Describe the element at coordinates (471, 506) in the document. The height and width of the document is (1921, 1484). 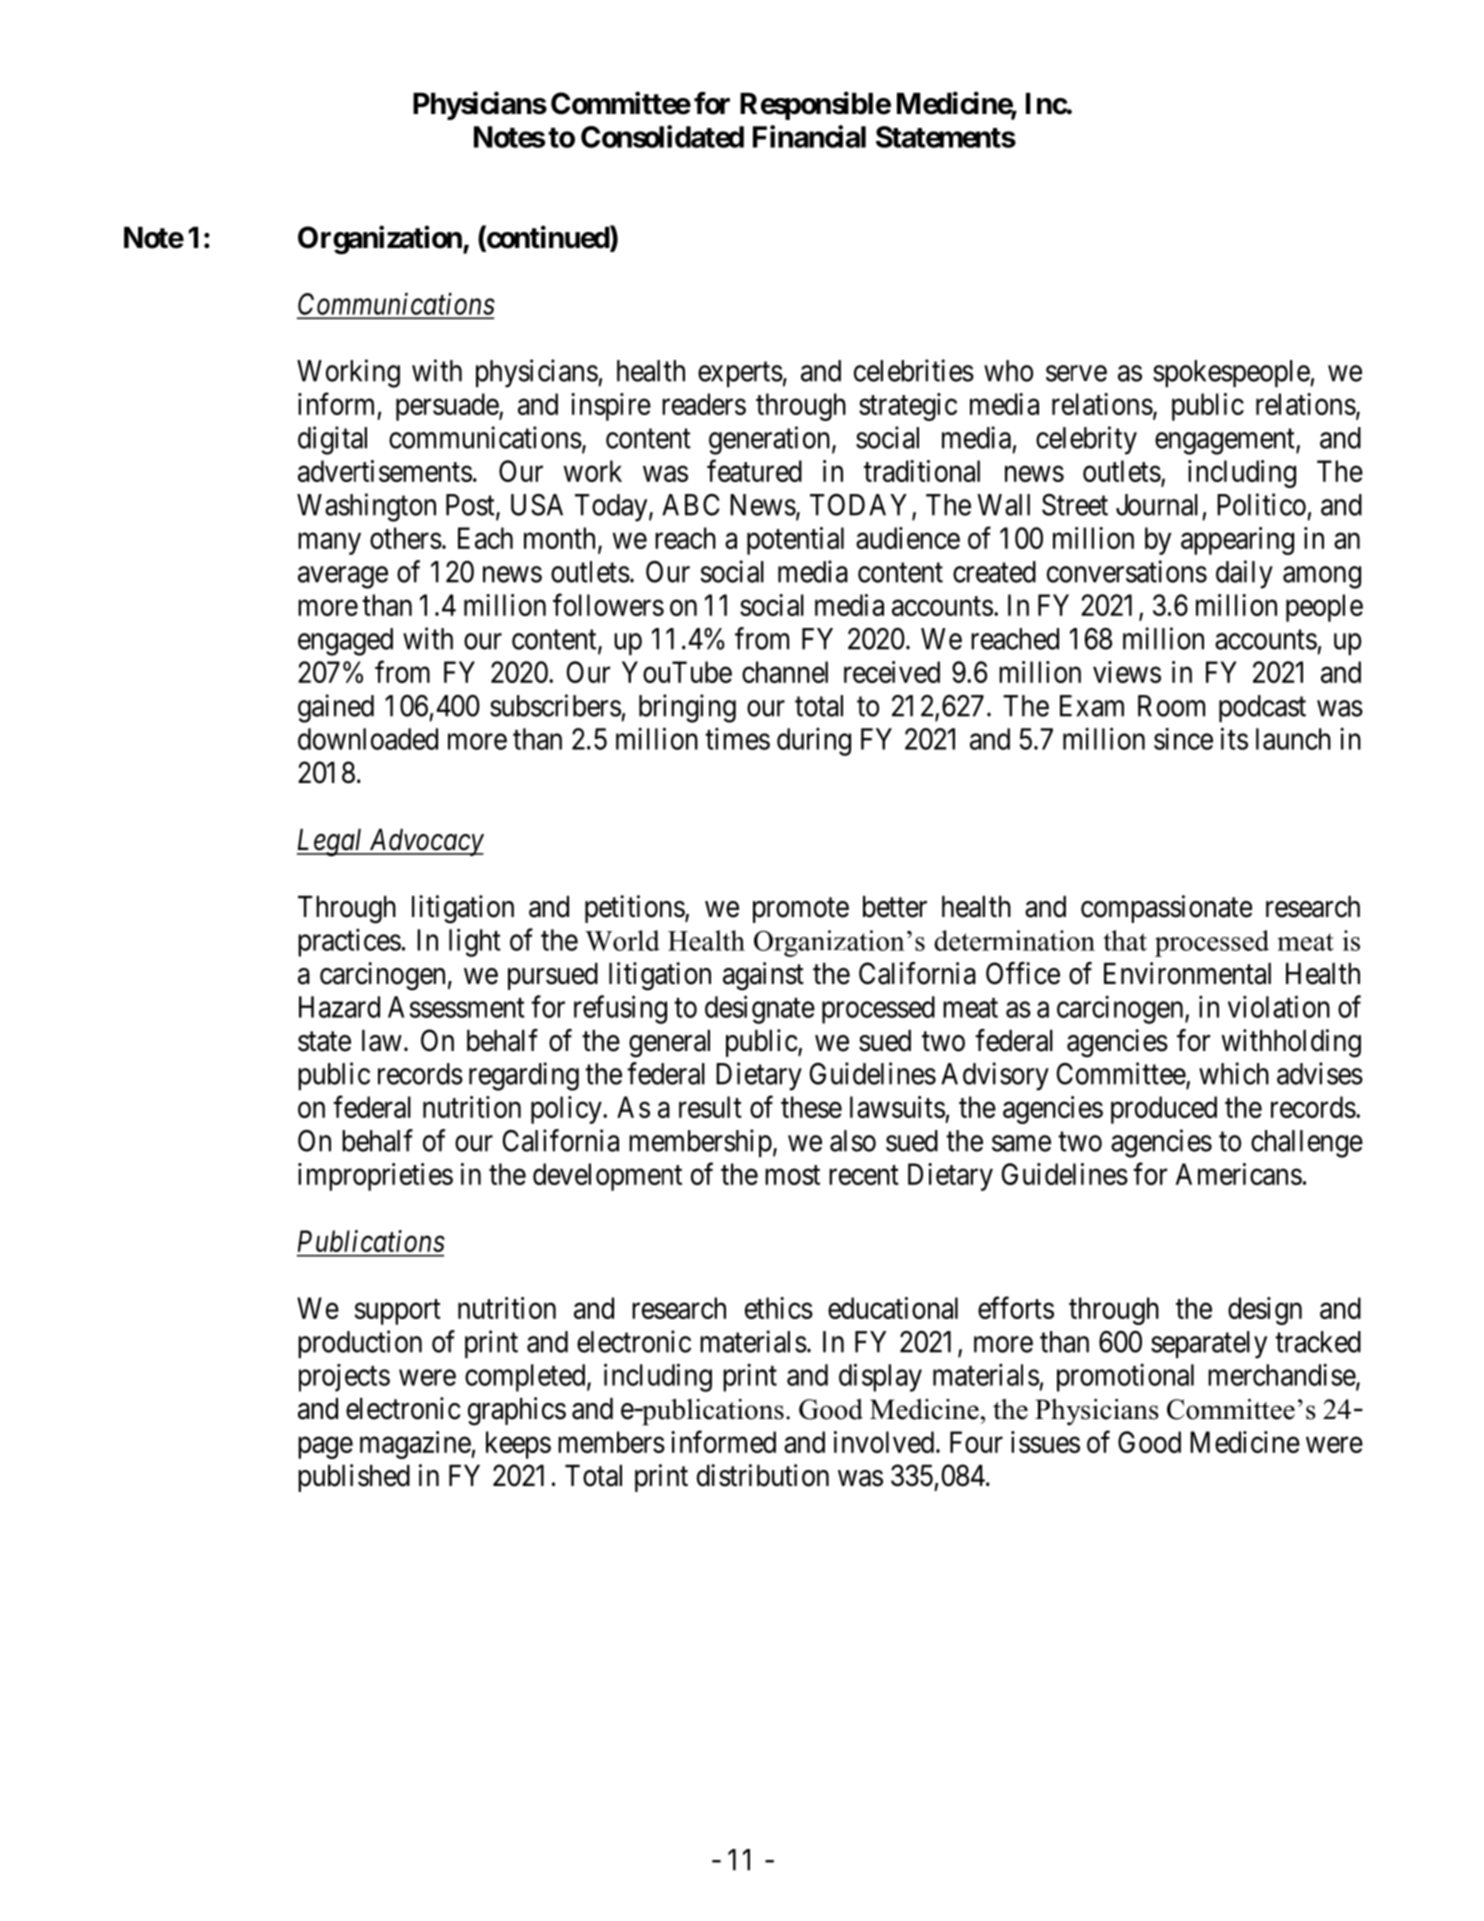
I see `Post` at that location.
